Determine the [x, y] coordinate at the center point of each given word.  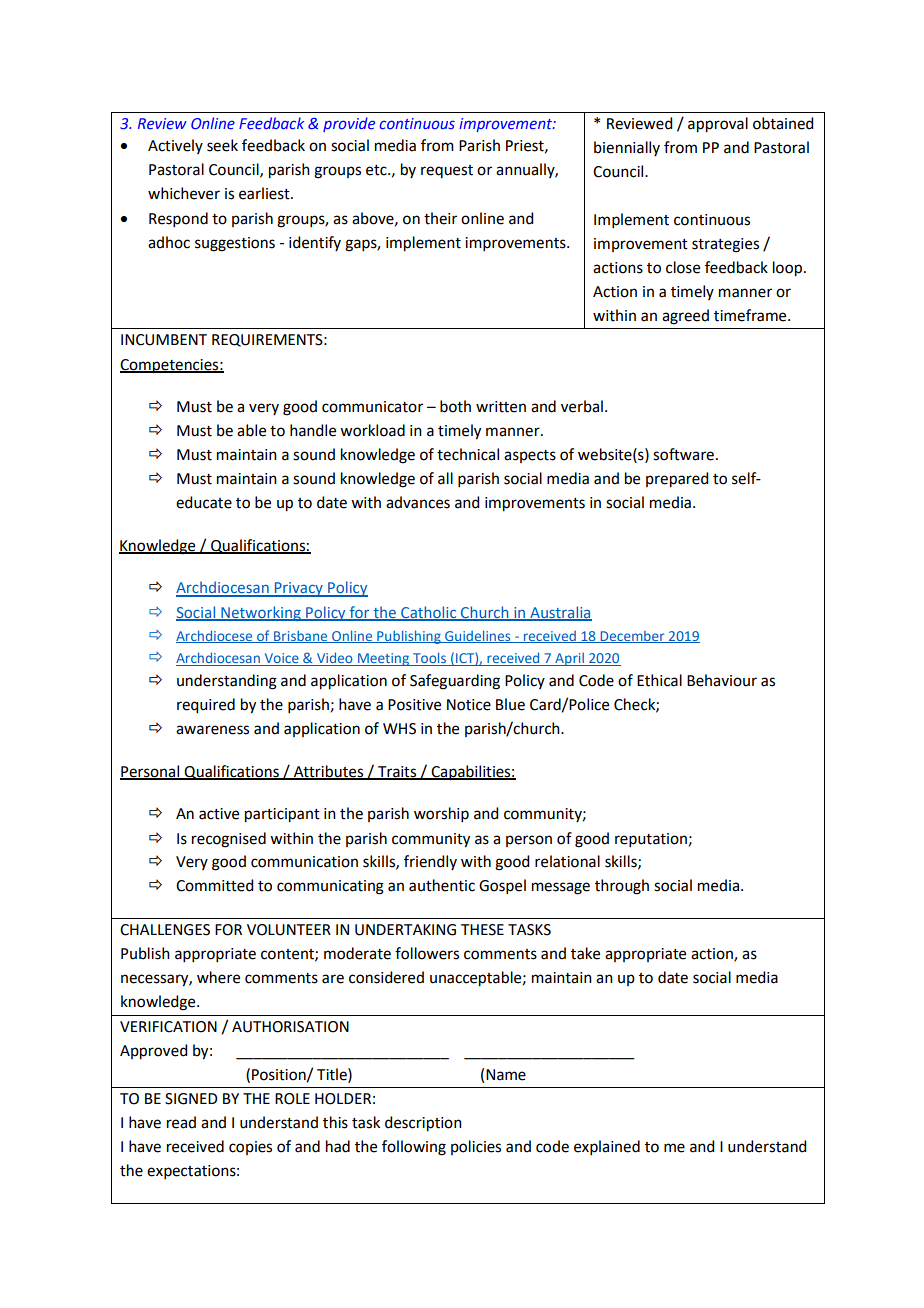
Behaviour [722, 680]
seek [222, 145]
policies [476, 1147]
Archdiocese [215, 636]
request [447, 171]
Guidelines [478, 636]
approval [718, 125]
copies [250, 1148]
